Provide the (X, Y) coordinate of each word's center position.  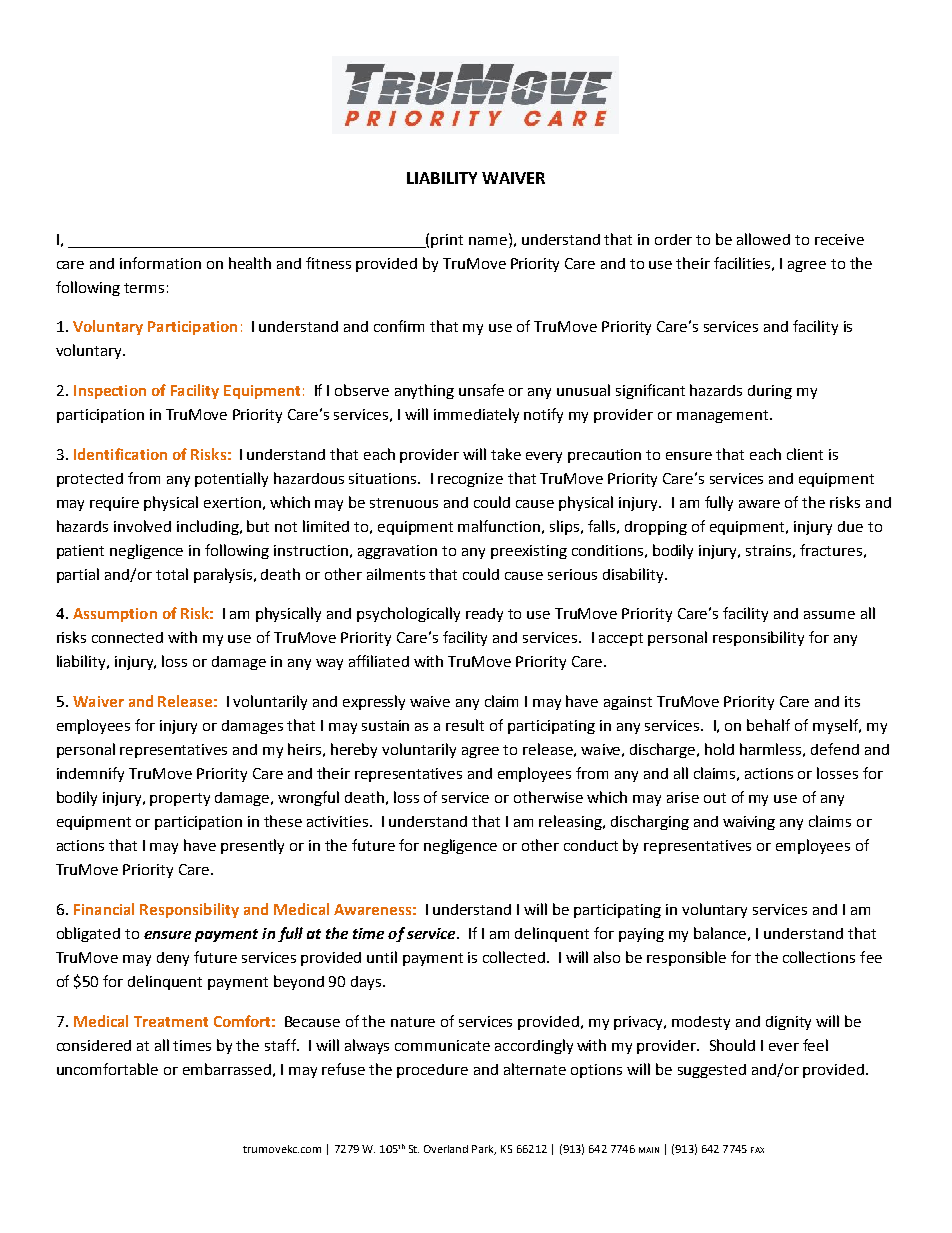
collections (819, 957)
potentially (231, 479)
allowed (763, 239)
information (160, 263)
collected (514, 957)
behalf (768, 725)
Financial (104, 909)
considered (94, 1045)
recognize (470, 480)
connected (127, 637)
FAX (757, 1150)
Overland (446, 1149)
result (465, 725)
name (489, 239)
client (805, 454)
